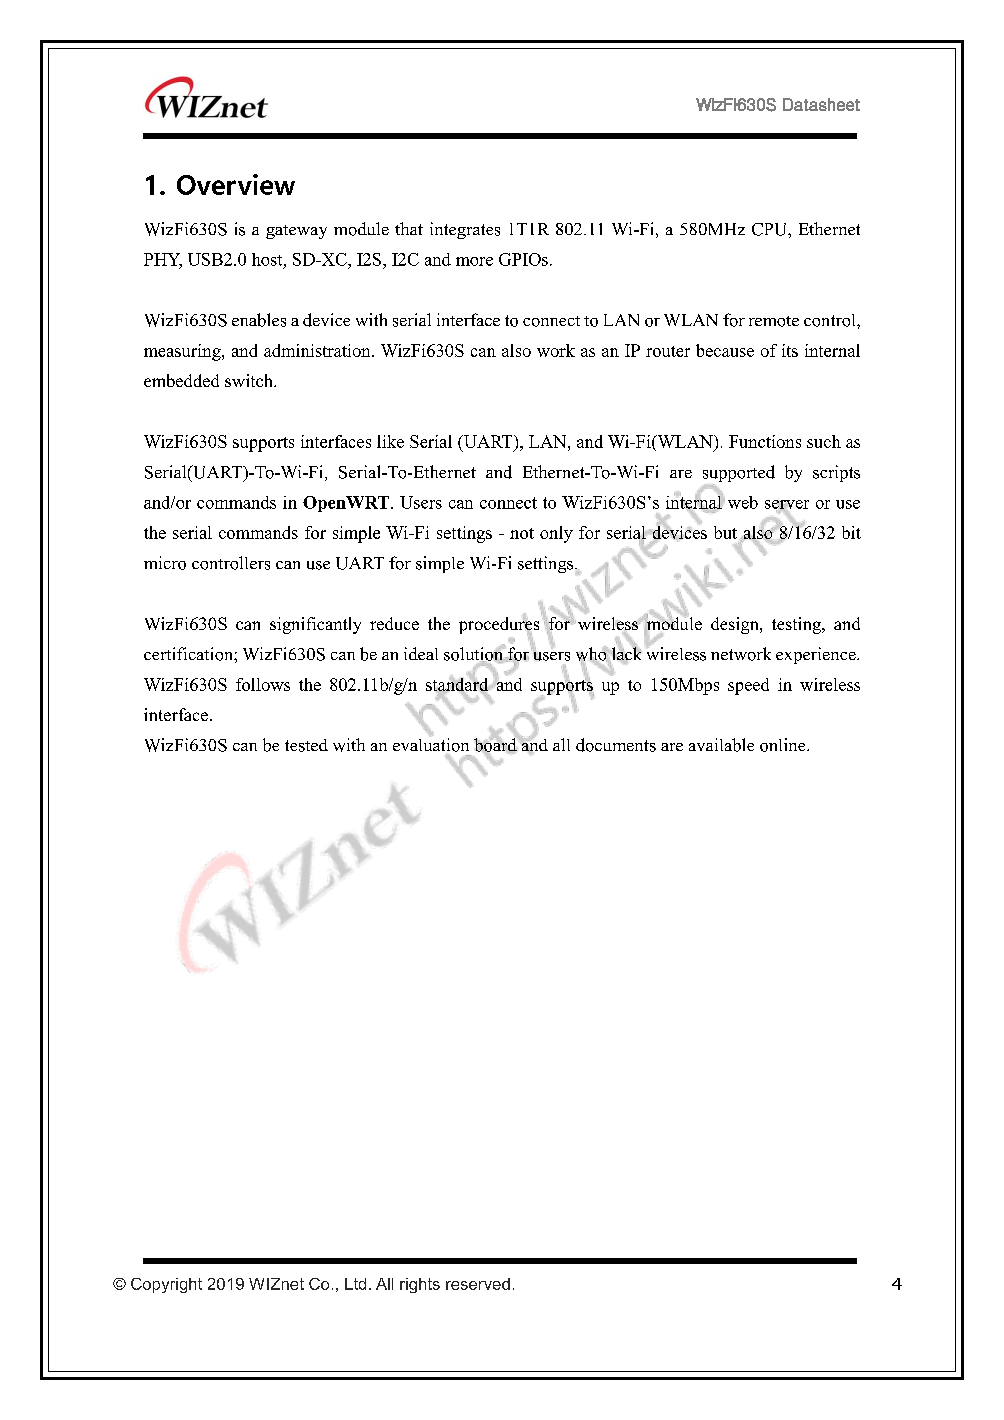  What do you see at coordinates (797, 625) in the screenshot?
I see `testing` at bounding box center [797, 625].
